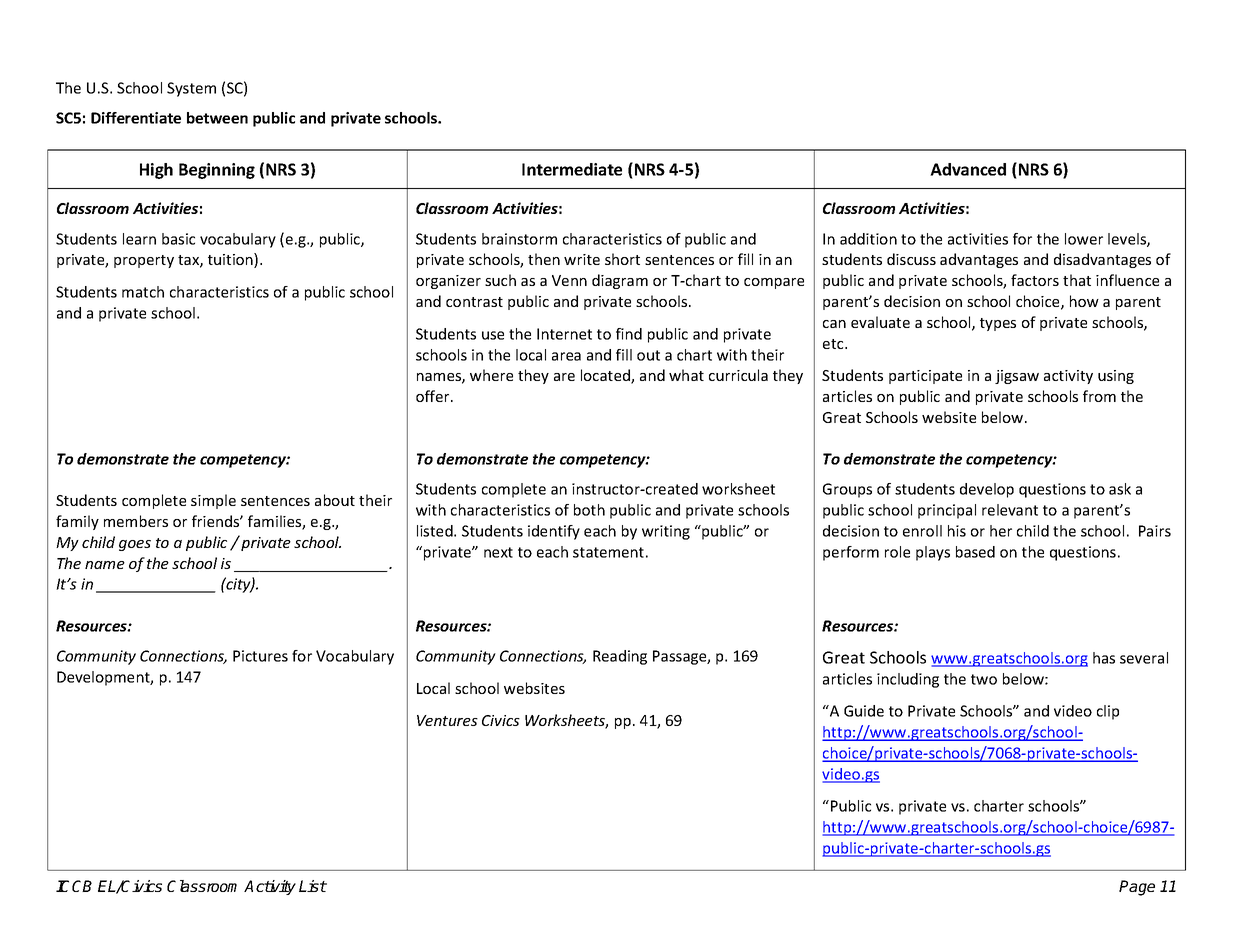 The width and height of the page is (1233, 952). Describe the element at coordinates (213, 501) in the page. I see `simple` at that location.
